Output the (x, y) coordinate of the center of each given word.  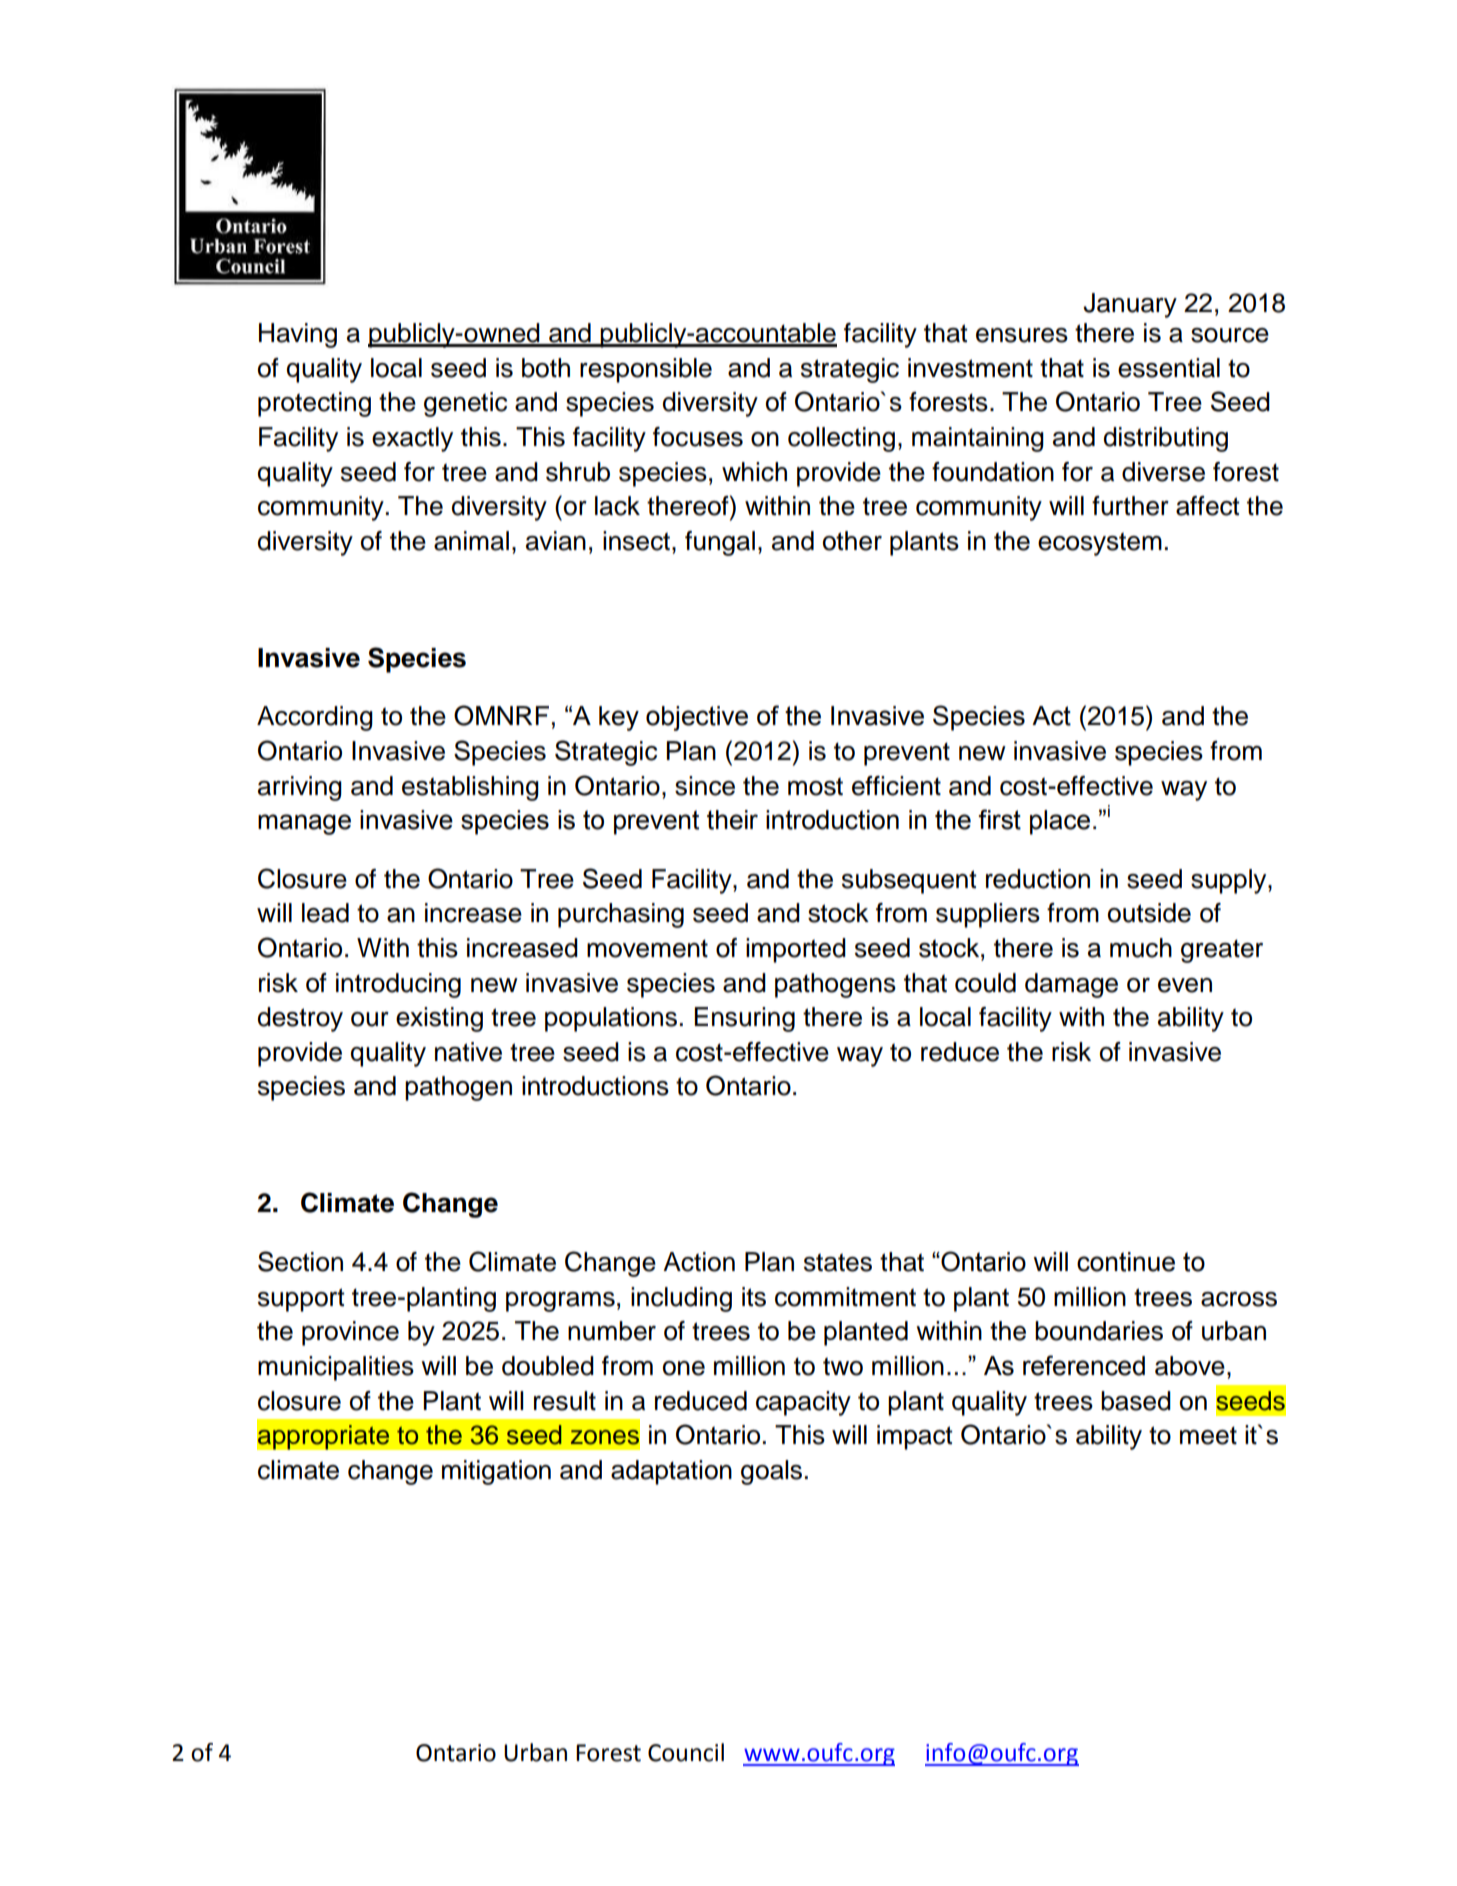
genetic (465, 404)
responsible (646, 370)
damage (1071, 985)
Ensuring (745, 1019)
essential (1169, 368)
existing (439, 1019)
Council (686, 1752)
